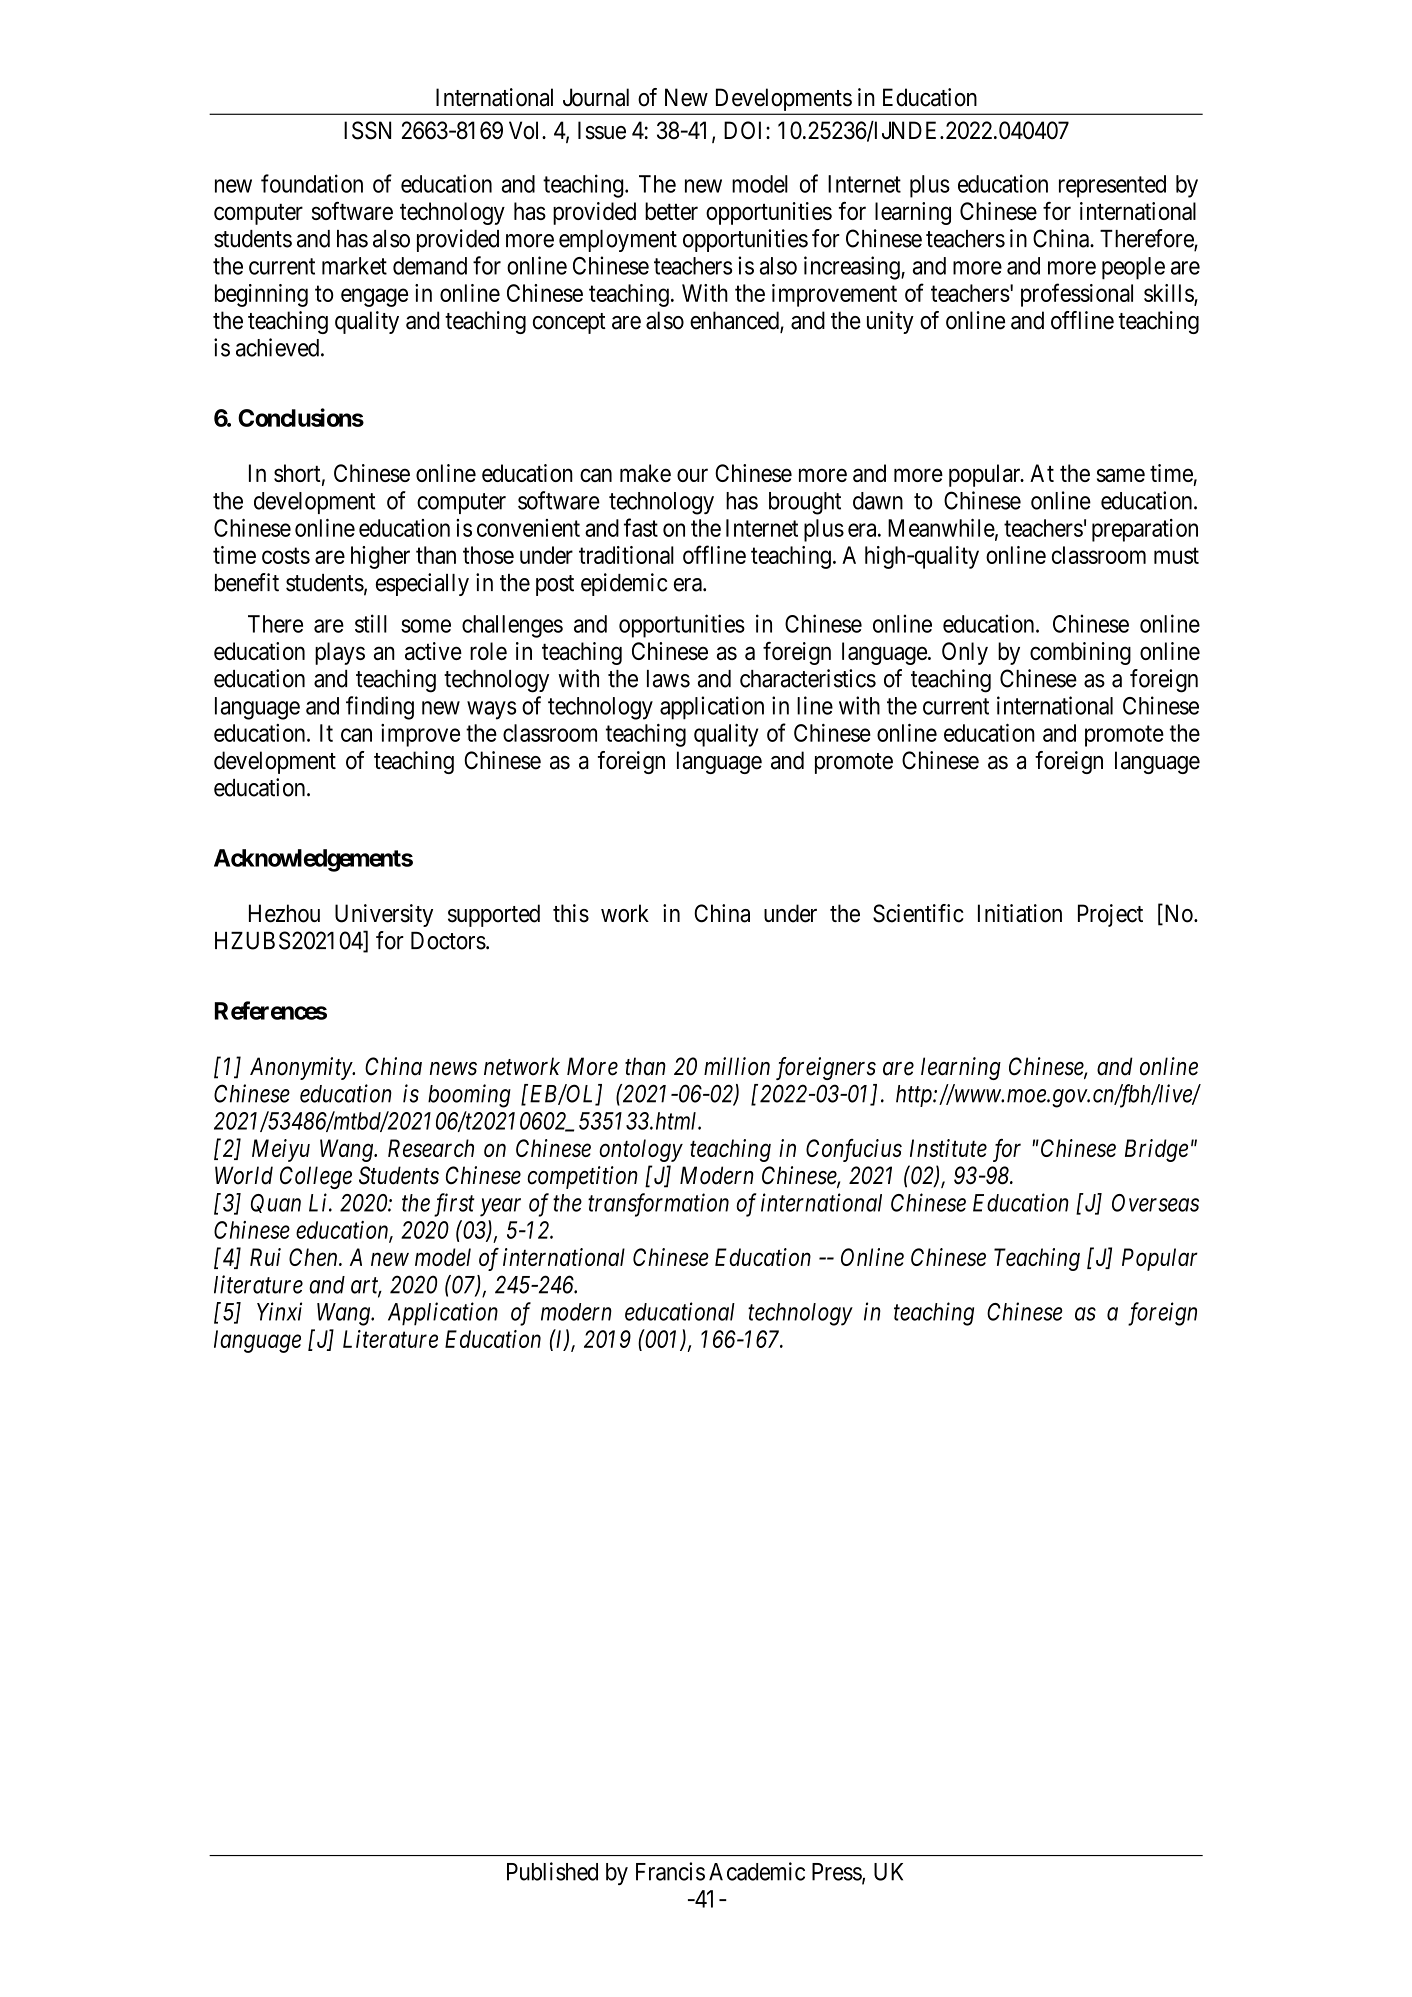 The image size is (1412, 1997). What do you see at coordinates (737, 1066) in the page?
I see `million` at bounding box center [737, 1066].
